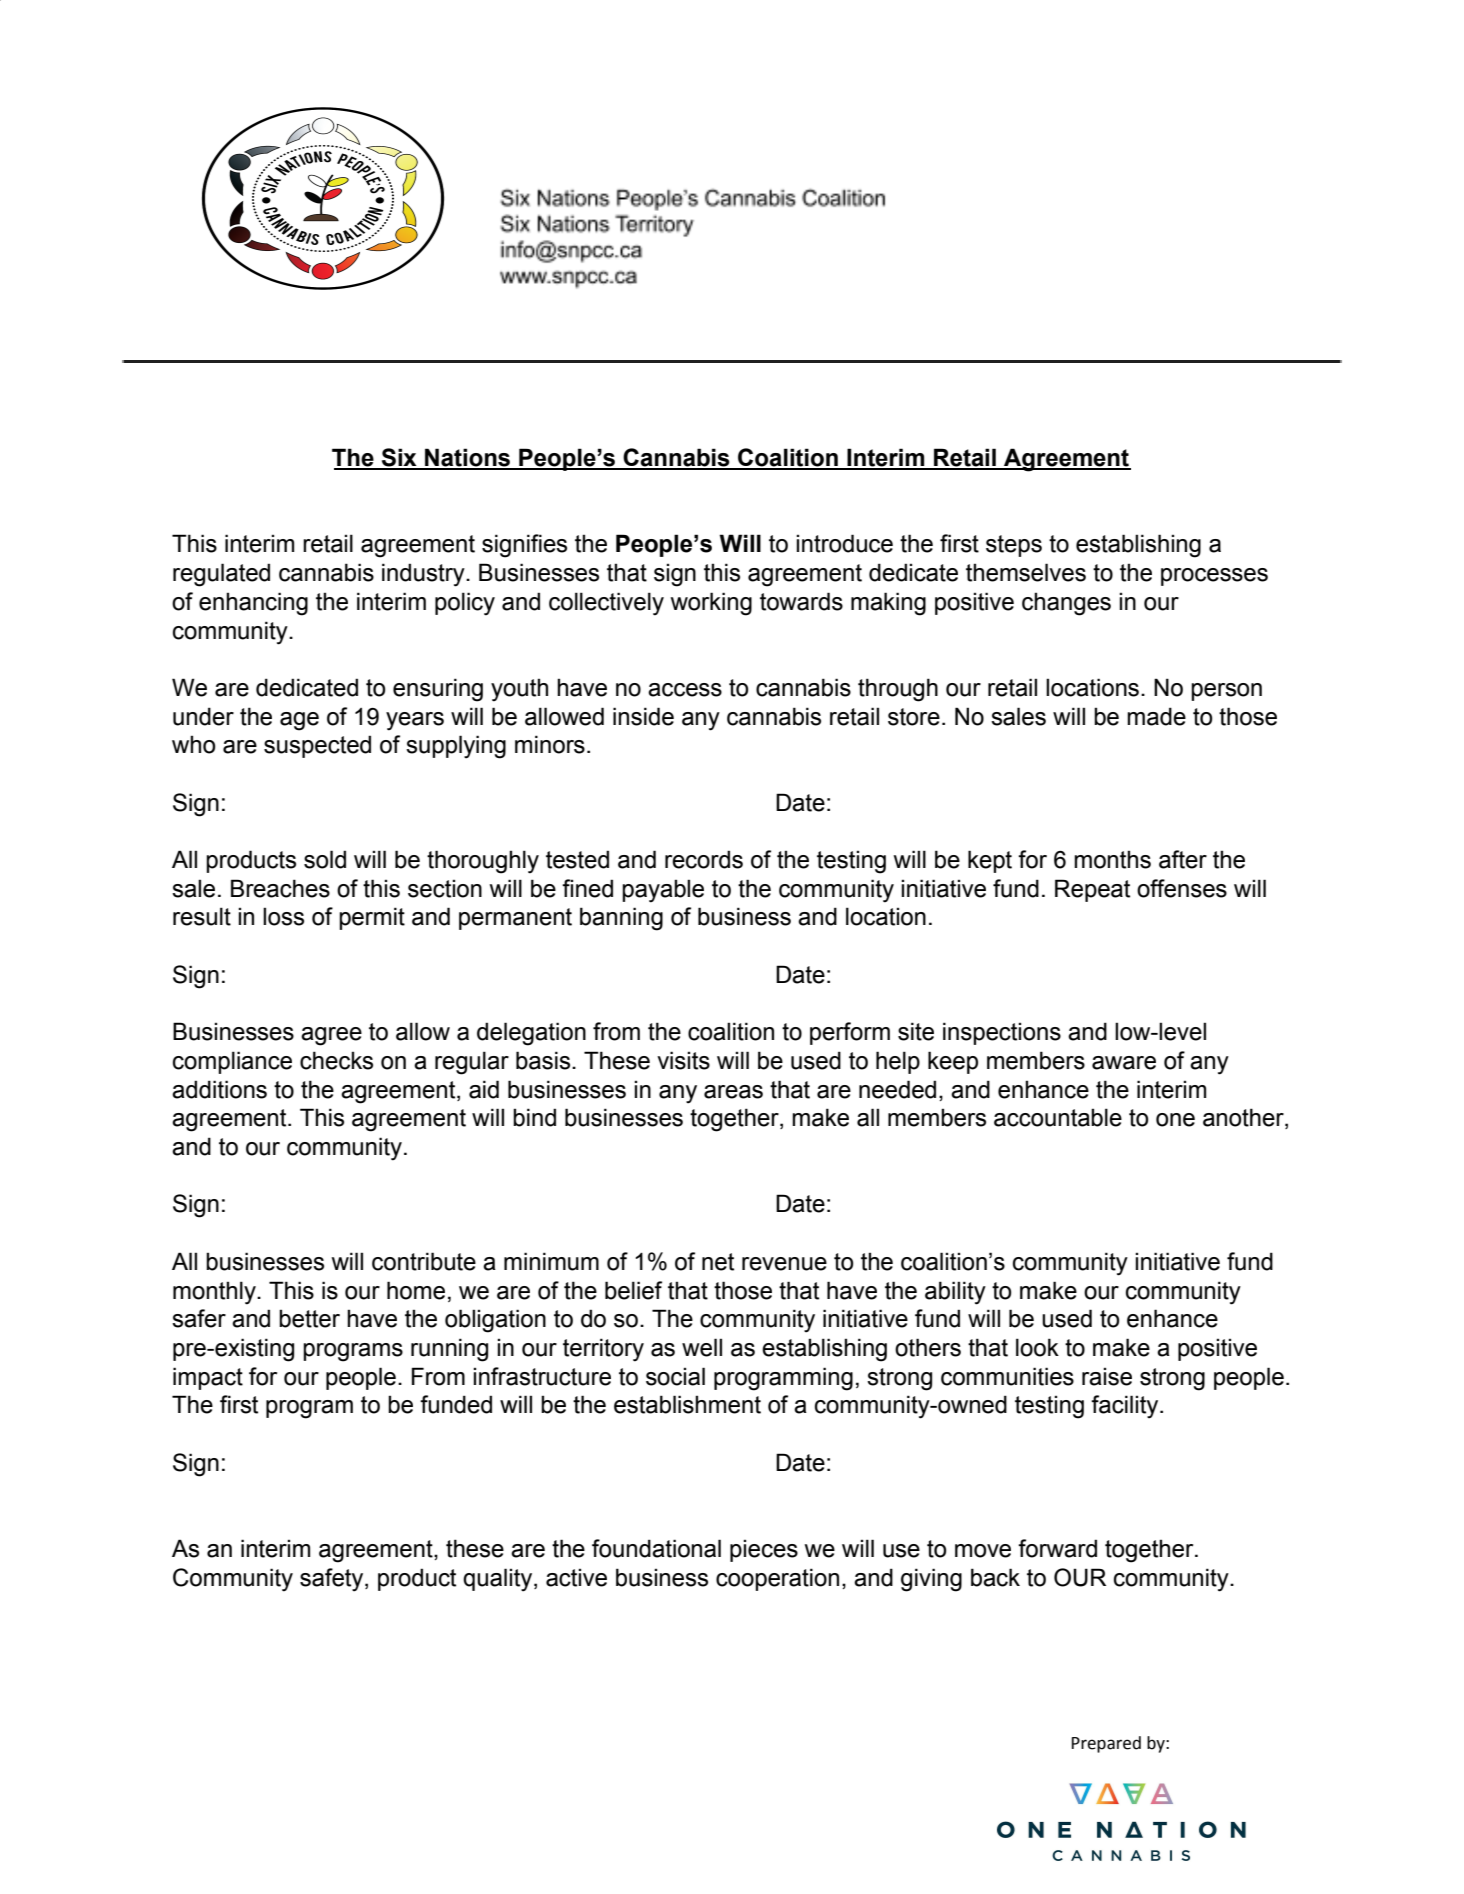 The height and width of the image is (1894, 1464). What do you see at coordinates (280, 888) in the image?
I see `Breaches` at bounding box center [280, 888].
